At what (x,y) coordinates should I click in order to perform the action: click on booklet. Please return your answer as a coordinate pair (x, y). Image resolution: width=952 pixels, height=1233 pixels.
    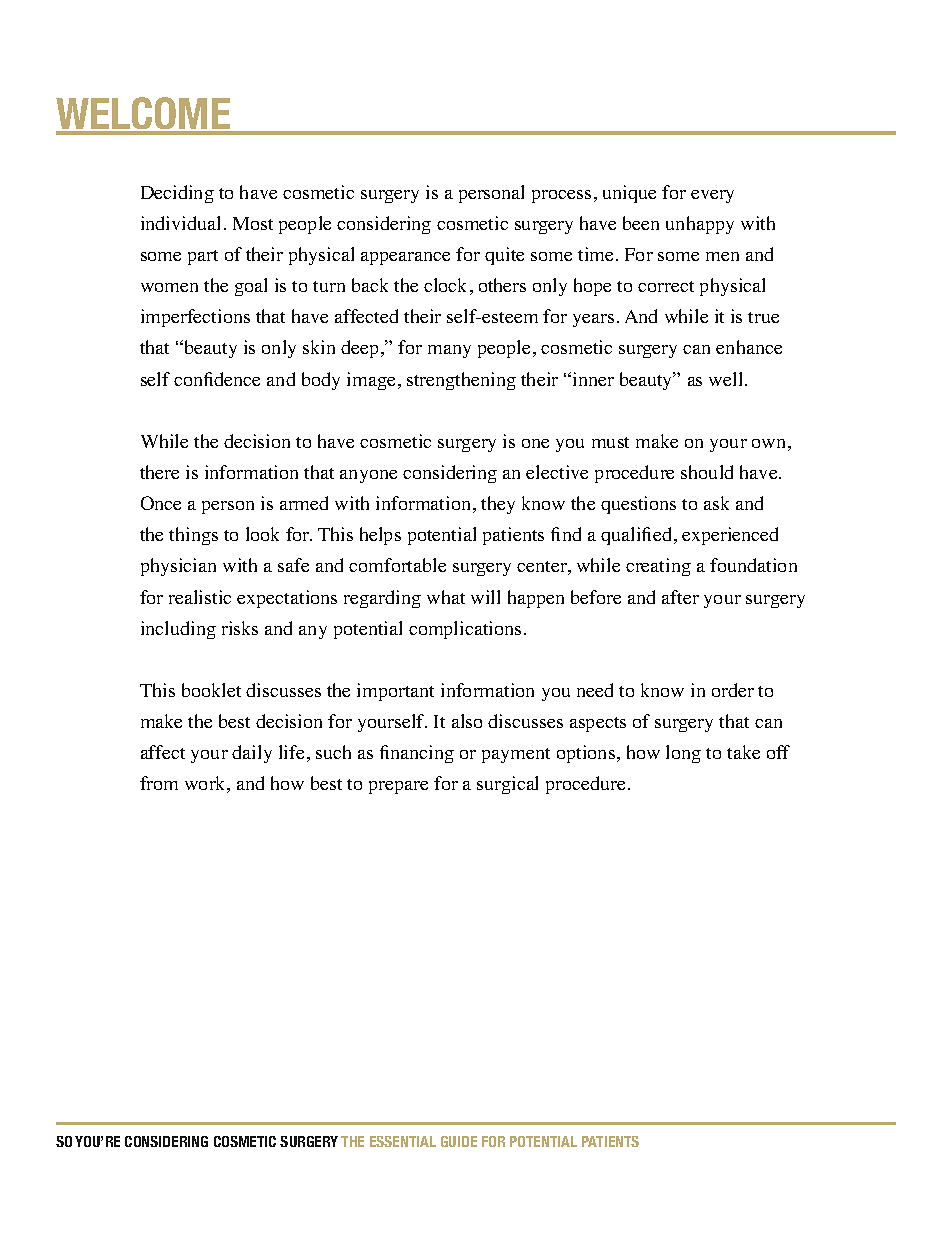
    Looking at the image, I should click on (211, 690).
